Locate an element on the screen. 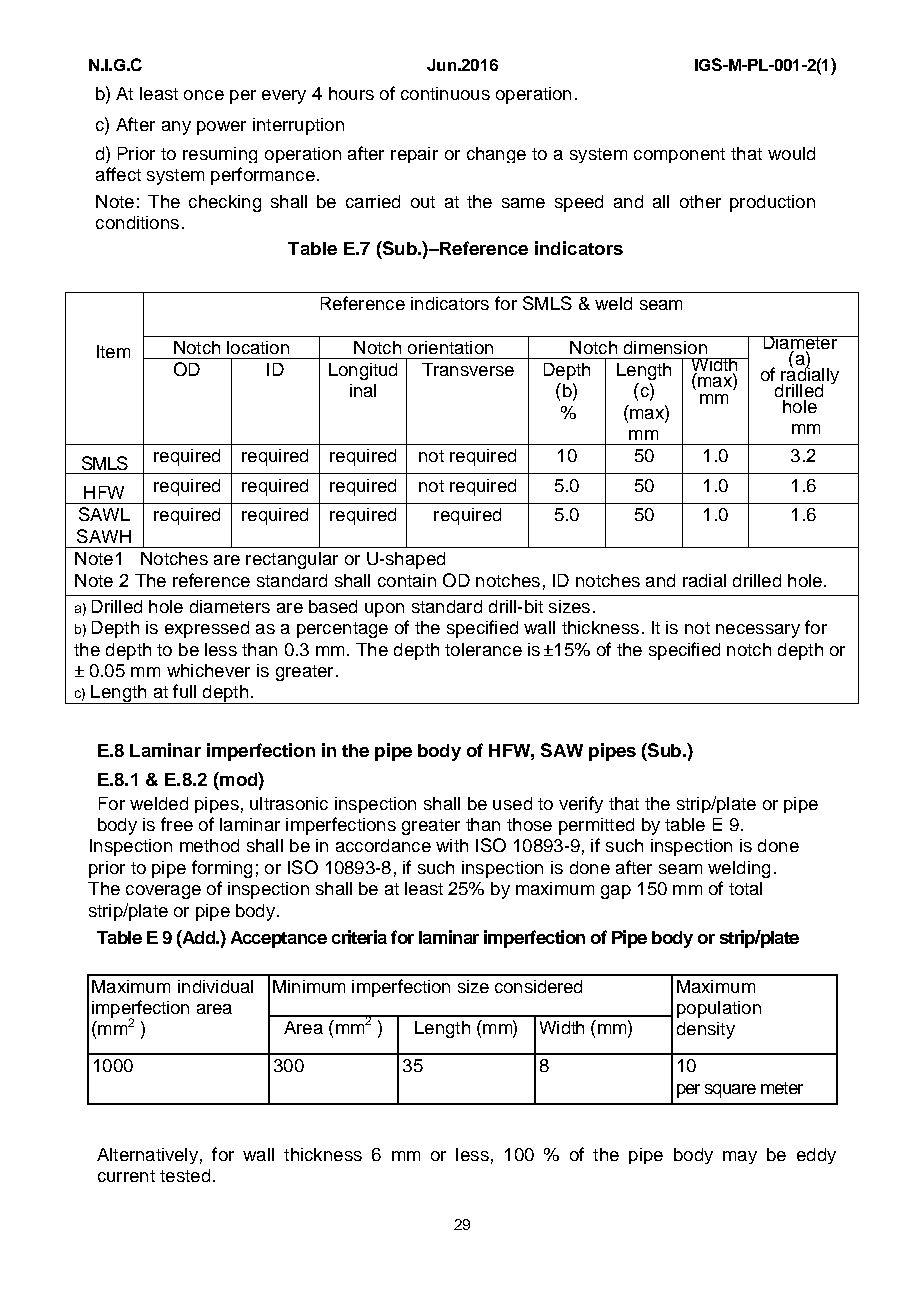 The image size is (924, 1308). considered is located at coordinates (538, 986).
